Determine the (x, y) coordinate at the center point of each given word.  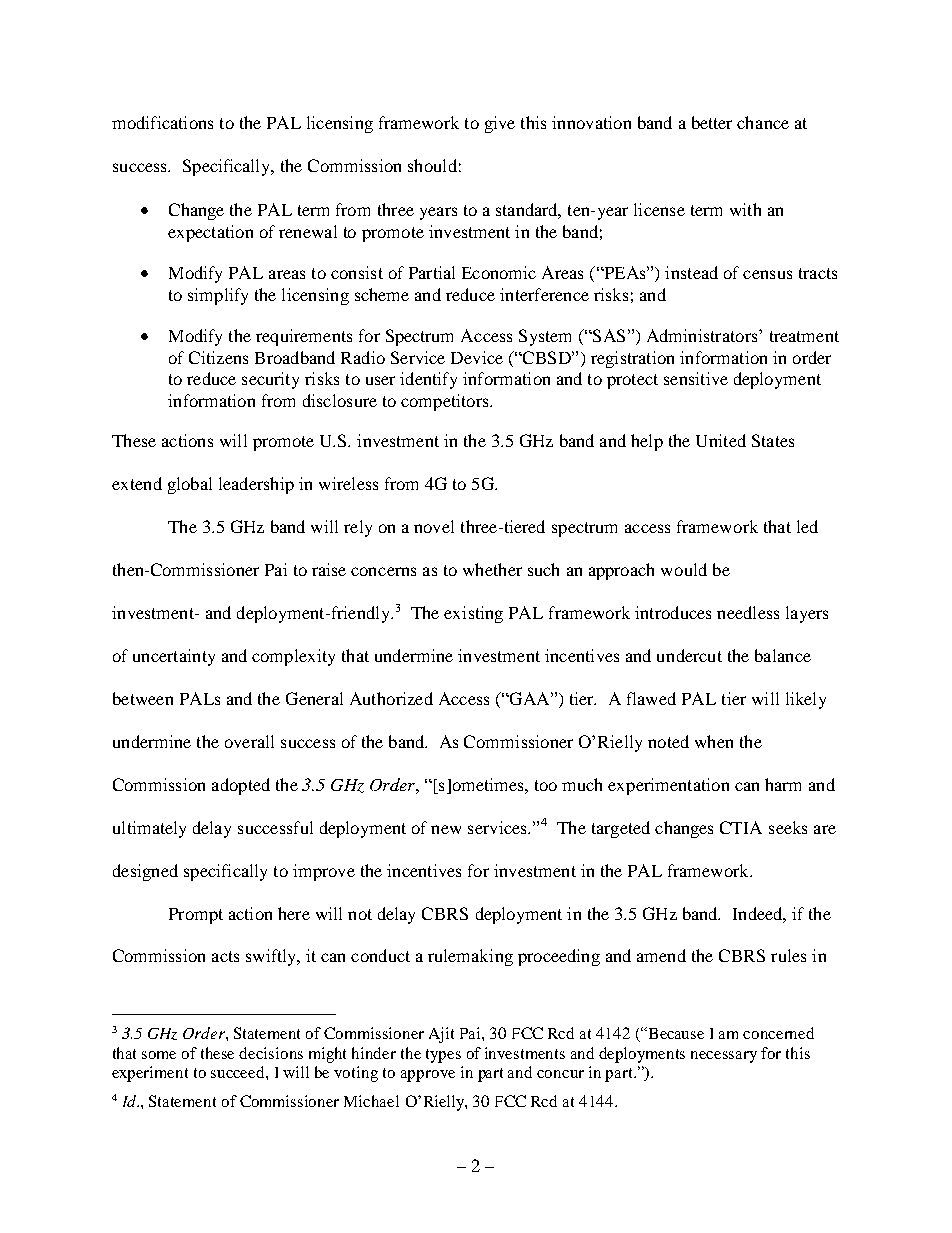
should (432, 165)
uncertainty (174, 657)
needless (748, 612)
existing (473, 614)
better (712, 122)
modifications (162, 122)
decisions (271, 1053)
